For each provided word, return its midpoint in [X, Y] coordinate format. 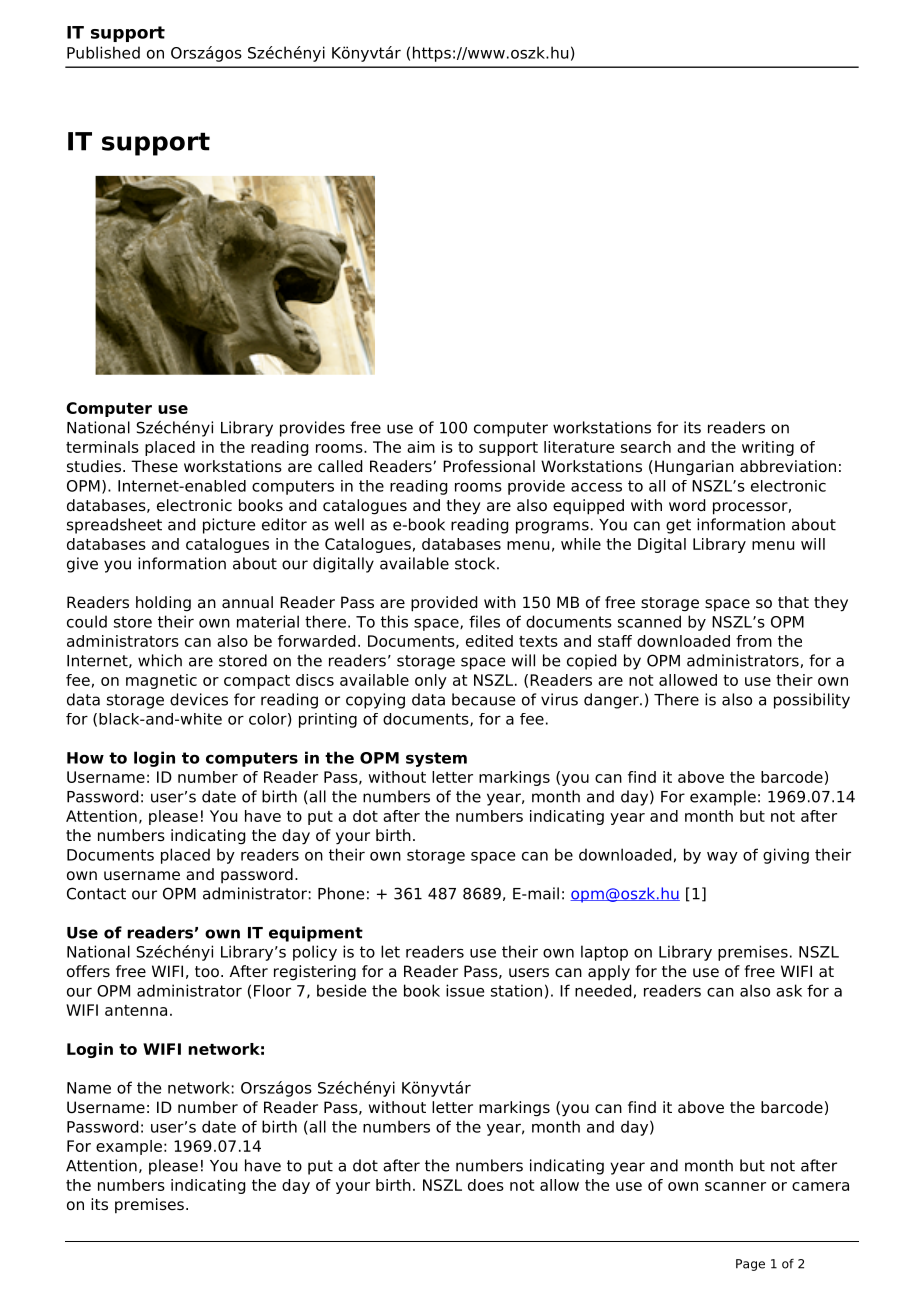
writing [768, 448]
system [436, 759]
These [154, 466]
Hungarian [694, 468]
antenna [136, 1010]
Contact [96, 893]
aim [421, 447]
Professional [489, 466]
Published [103, 52]
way [722, 858]
